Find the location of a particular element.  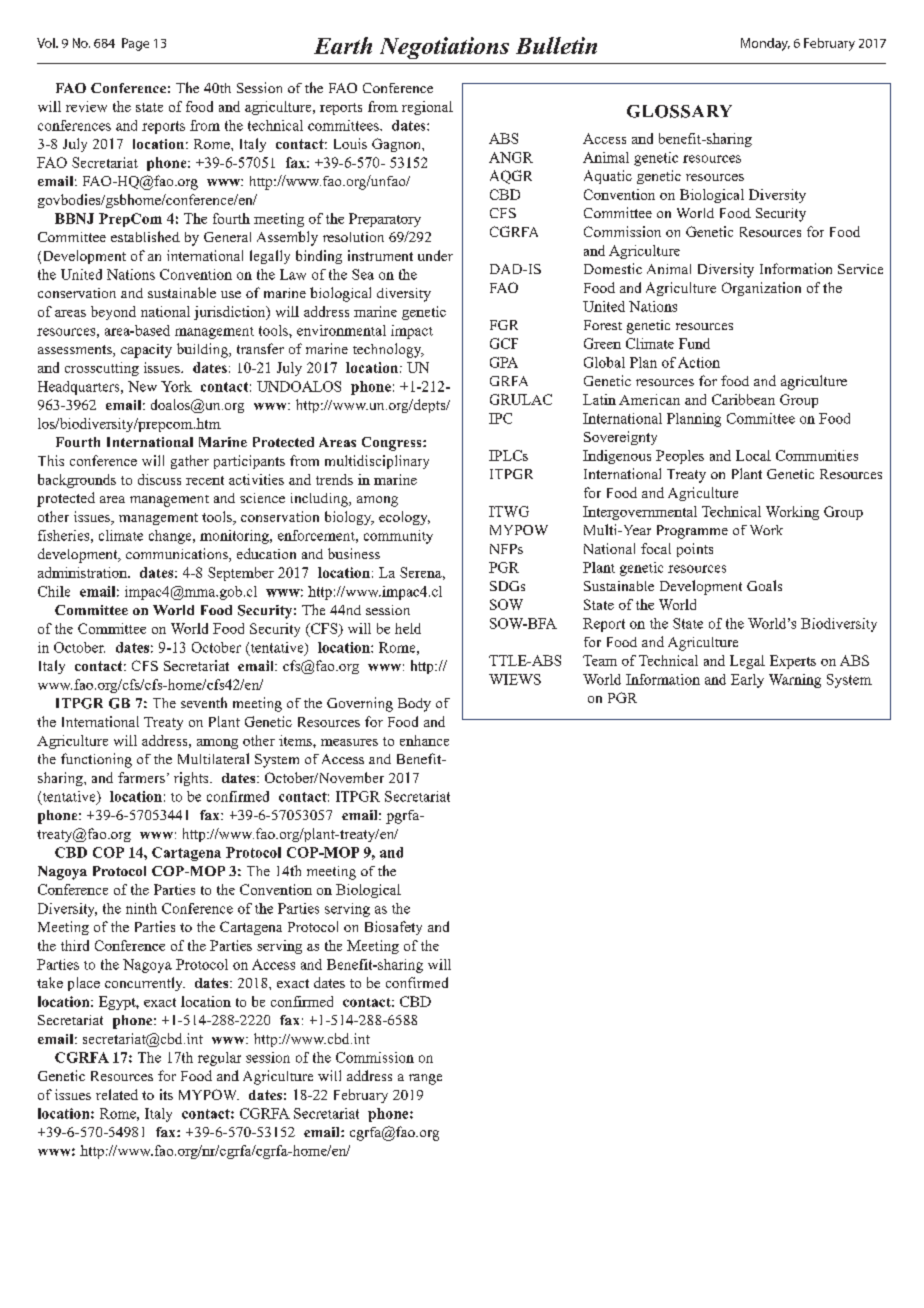

communications is located at coordinates (178, 555).
